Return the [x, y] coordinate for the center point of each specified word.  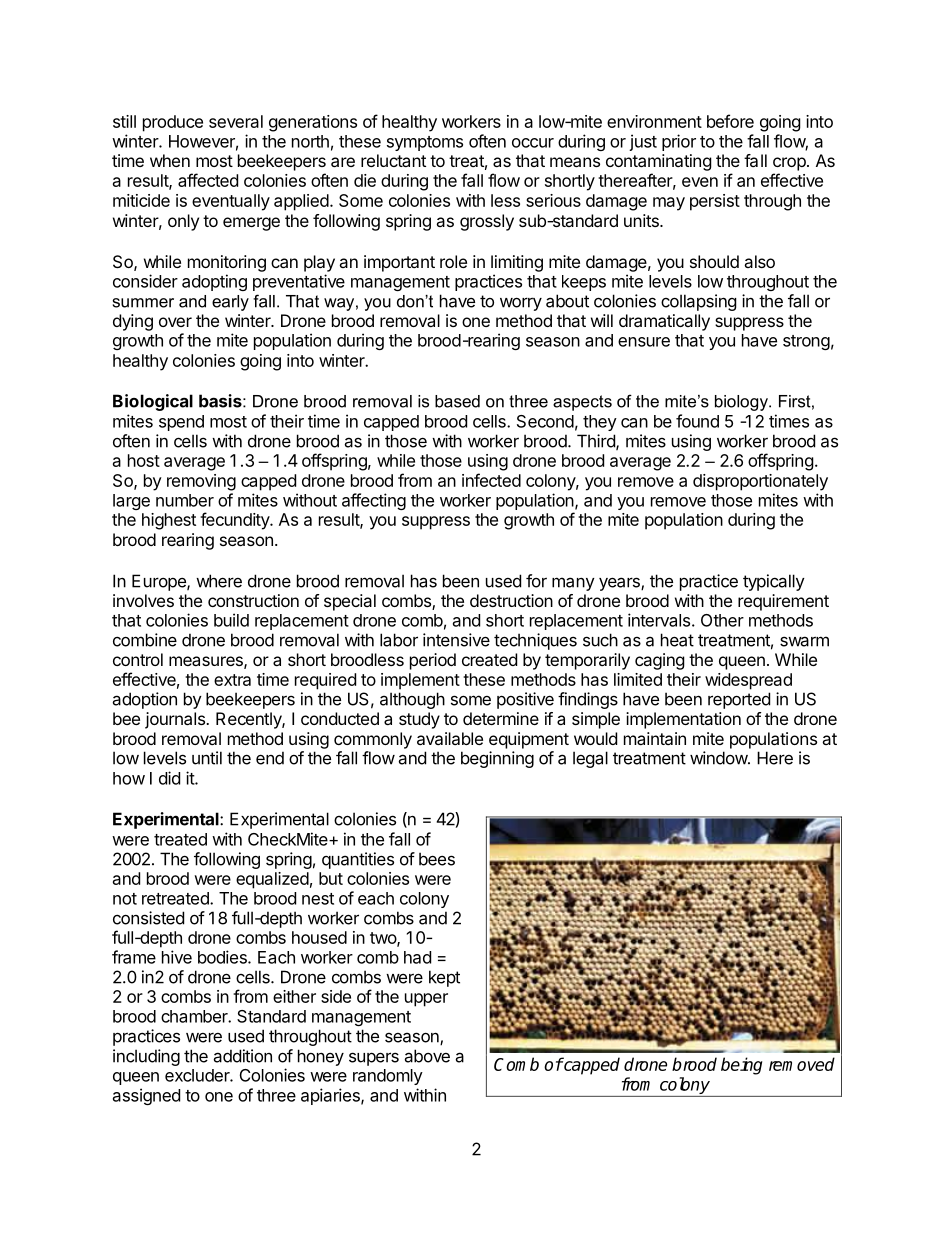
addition [242, 1056]
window [719, 758]
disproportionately [760, 482]
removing [201, 482]
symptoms [425, 143]
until [207, 758]
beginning [497, 759]
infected [491, 480]
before [730, 121]
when [170, 160]
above [427, 1056]
